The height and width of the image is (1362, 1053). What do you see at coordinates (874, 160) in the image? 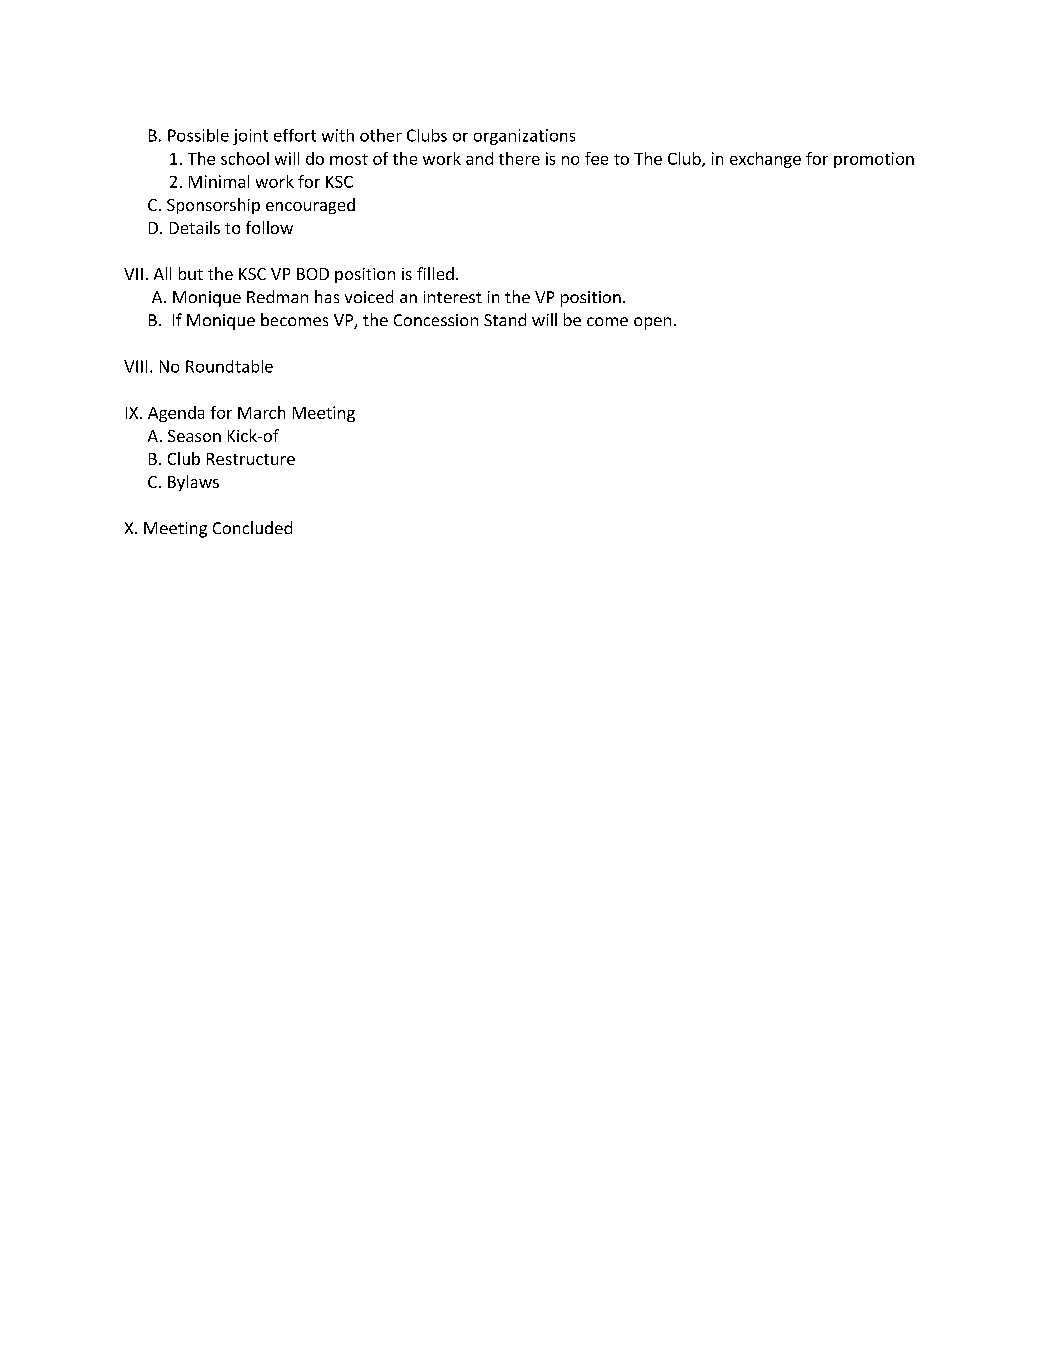
I see `promotion` at bounding box center [874, 160].
